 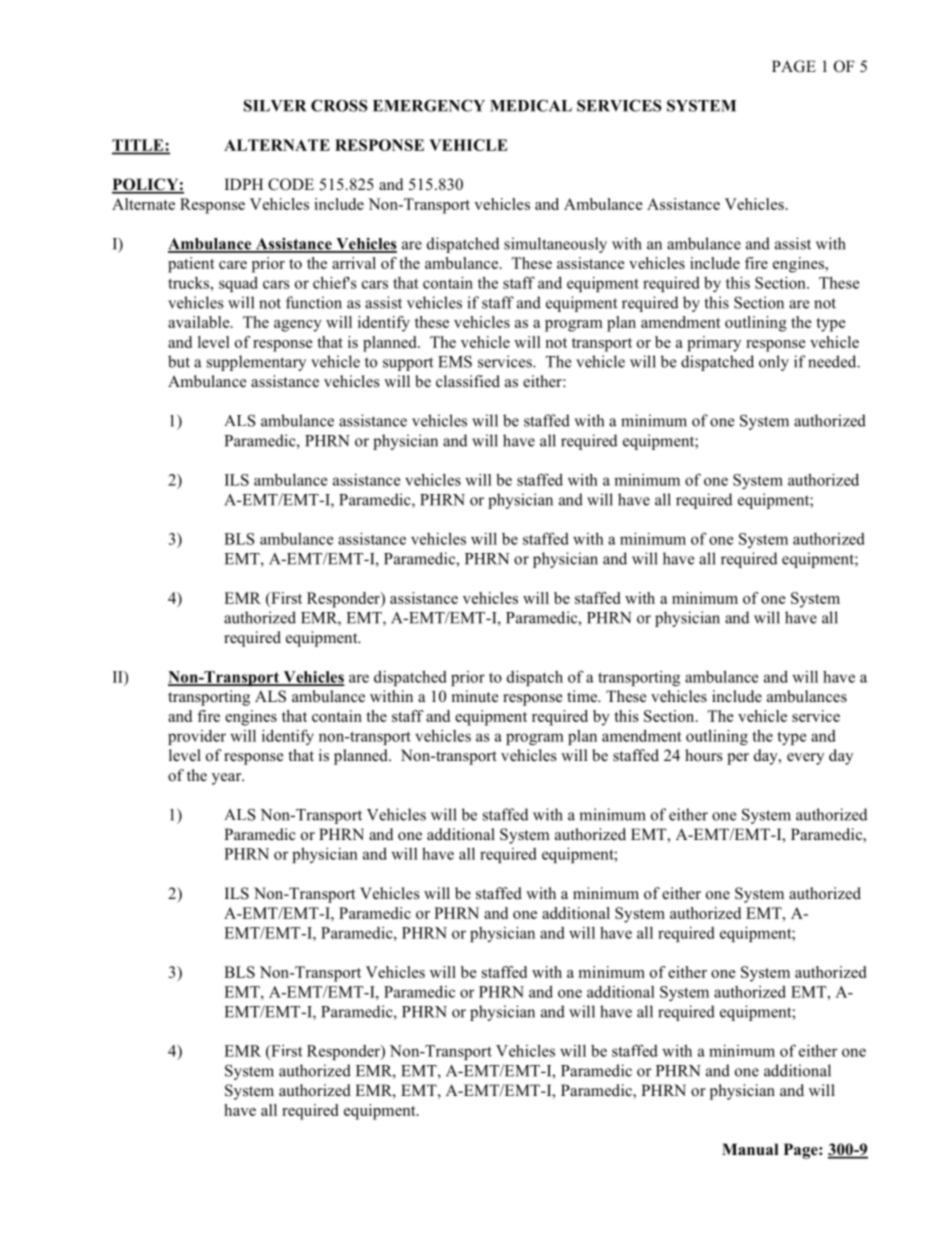 What do you see at coordinates (703, 755) in the page?
I see `hours` at bounding box center [703, 755].
